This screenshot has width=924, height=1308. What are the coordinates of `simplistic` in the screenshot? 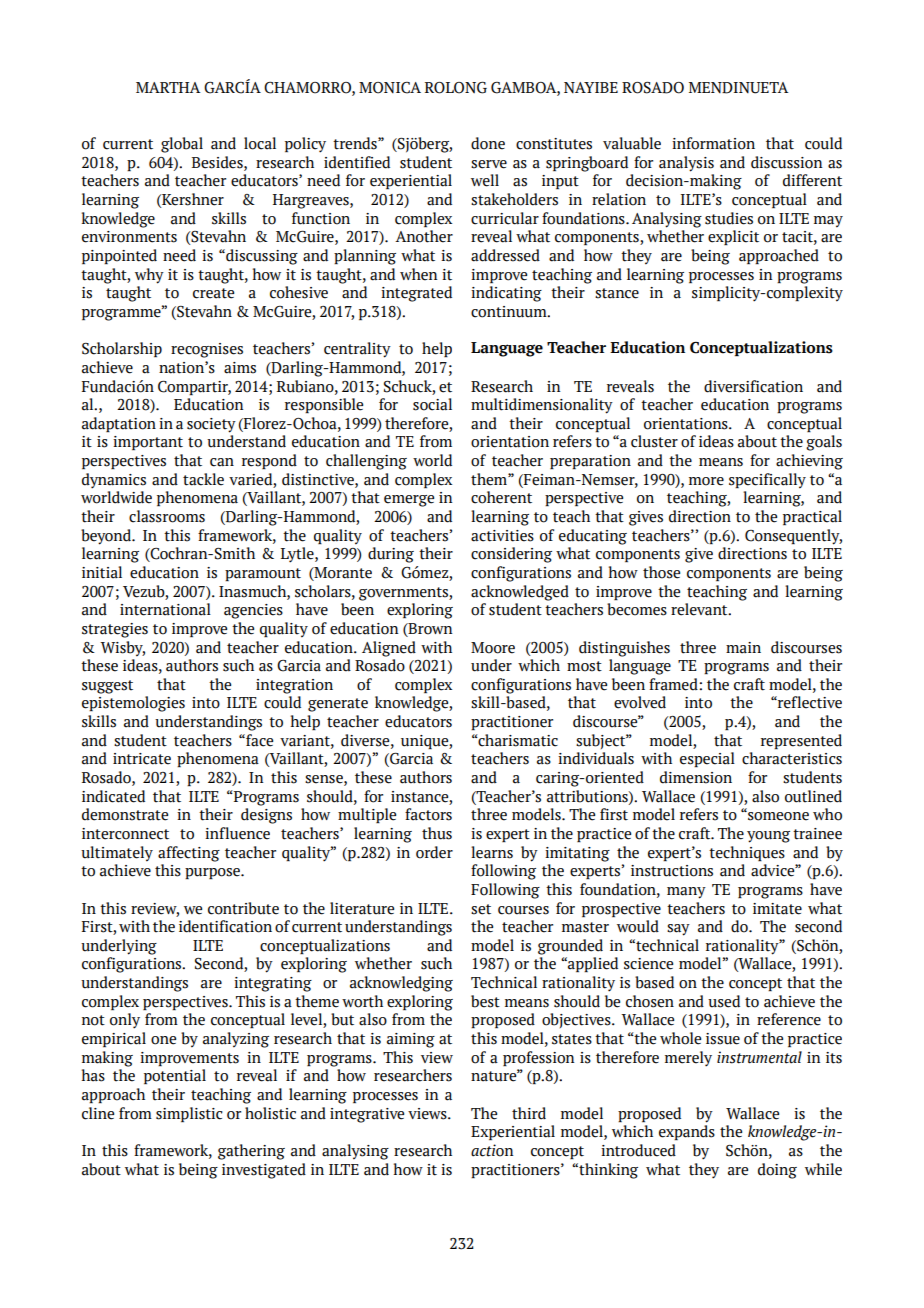 It's located at (189, 1114).
